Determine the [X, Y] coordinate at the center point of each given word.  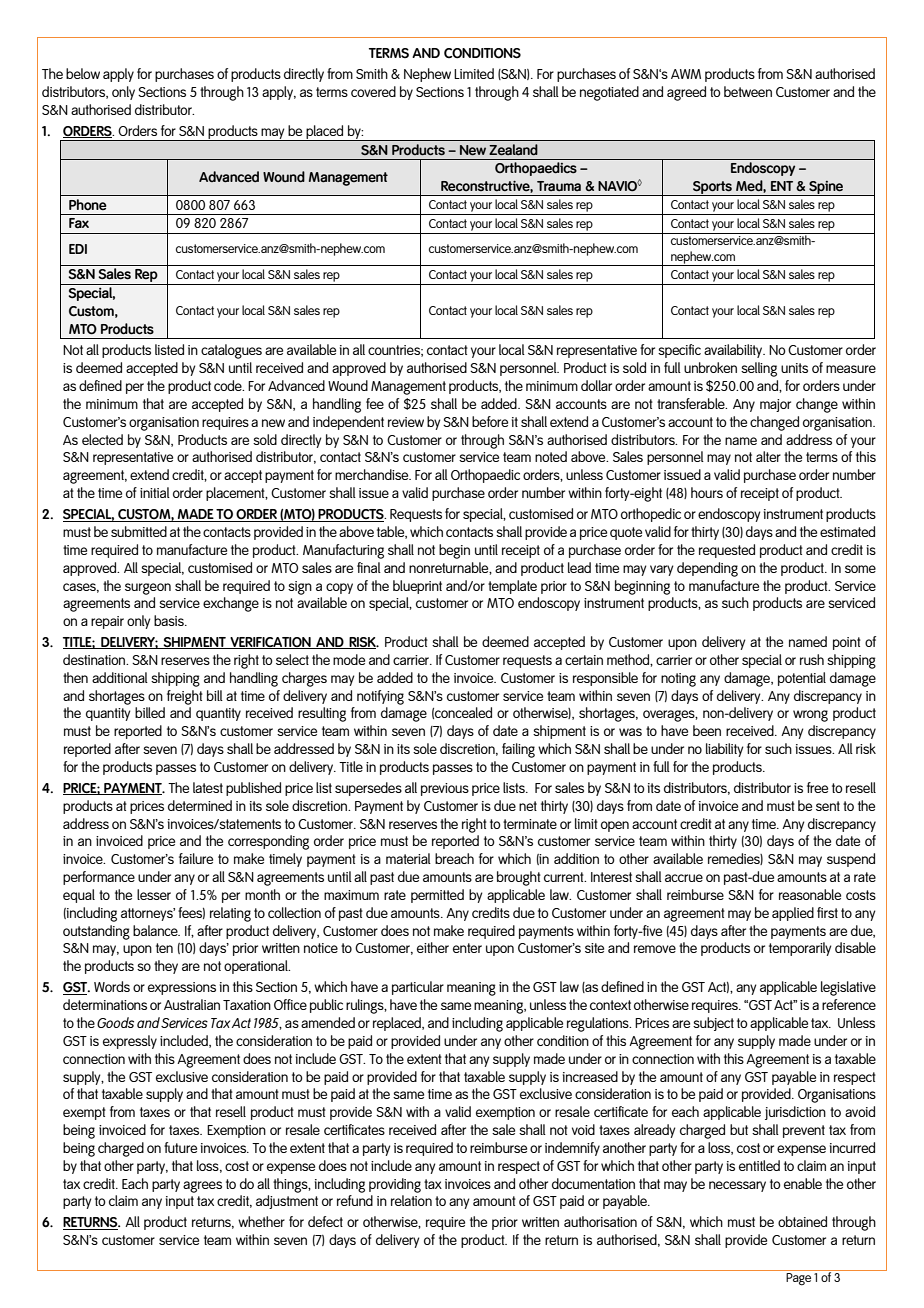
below [83, 73]
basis [170, 620]
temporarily [800, 949]
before [490, 421]
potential [802, 679]
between [748, 91]
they [166, 967]
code [229, 385]
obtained [802, 1221]
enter [467, 948]
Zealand [513, 149]
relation [411, 1200]
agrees [202, 1187]
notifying [380, 697]
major [775, 405]
